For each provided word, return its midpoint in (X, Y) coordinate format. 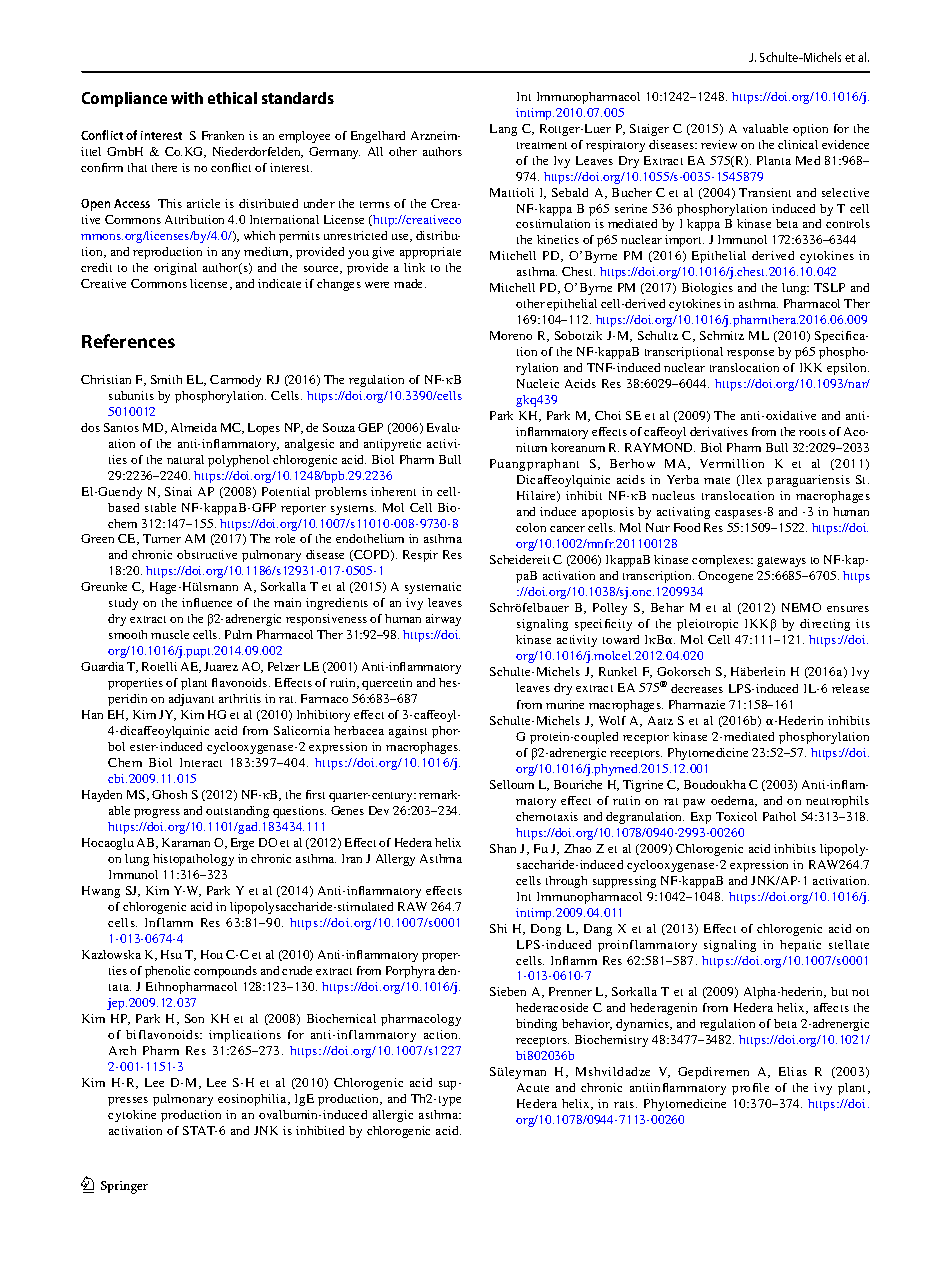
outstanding (237, 812)
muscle (170, 634)
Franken (223, 135)
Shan (503, 848)
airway (443, 620)
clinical (798, 144)
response (750, 354)
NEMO (801, 607)
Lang (503, 130)
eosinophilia (253, 1100)
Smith (166, 379)
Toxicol (736, 816)
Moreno (511, 335)
